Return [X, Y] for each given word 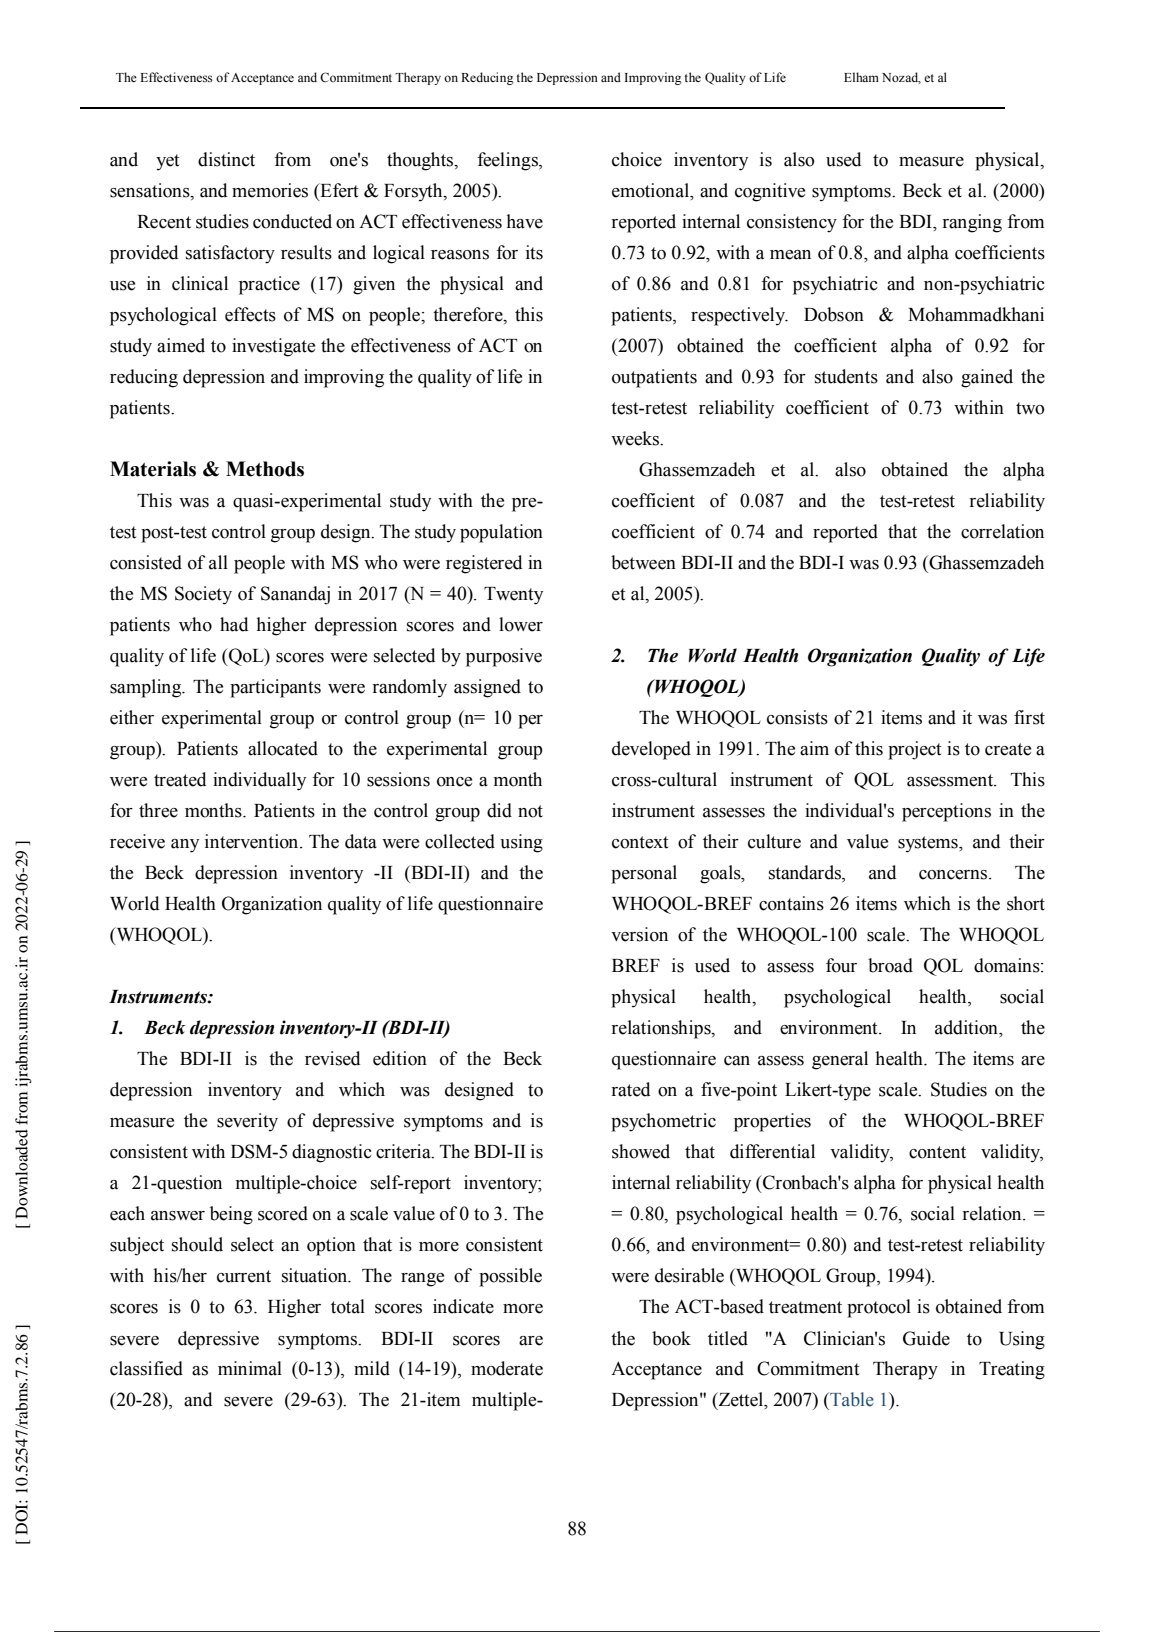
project [914, 750]
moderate [507, 1368]
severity [247, 1122]
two [1030, 408]
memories [270, 190]
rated [630, 1089]
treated [180, 779]
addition [967, 1027]
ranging [972, 223]
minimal [250, 1368]
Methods [265, 469]
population [501, 533]
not [530, 811]
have [524, 221]
